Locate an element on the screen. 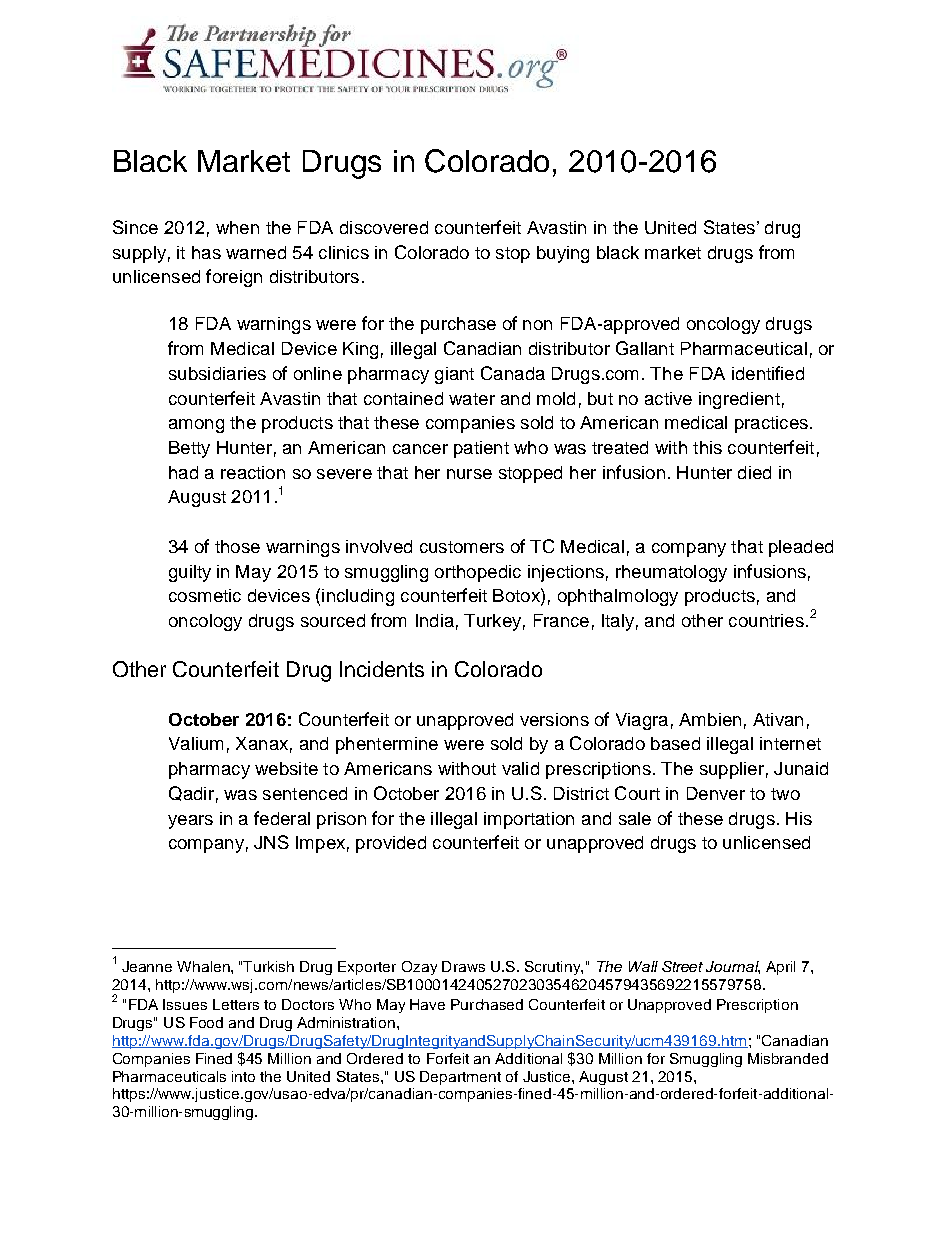  valid is located at coordinates (520, 768).
